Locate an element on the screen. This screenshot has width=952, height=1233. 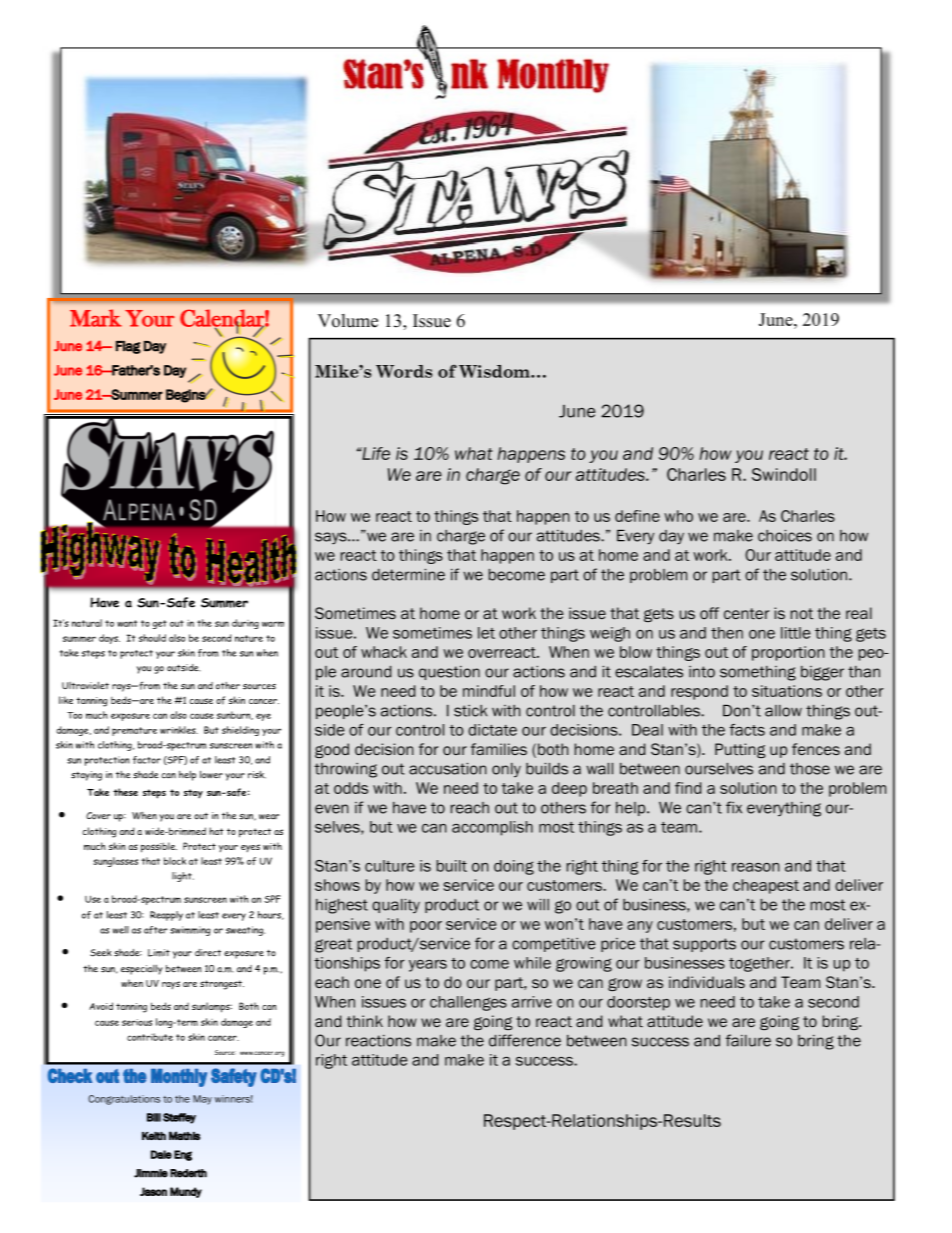
Flag is located at coordinates (128, 347).
